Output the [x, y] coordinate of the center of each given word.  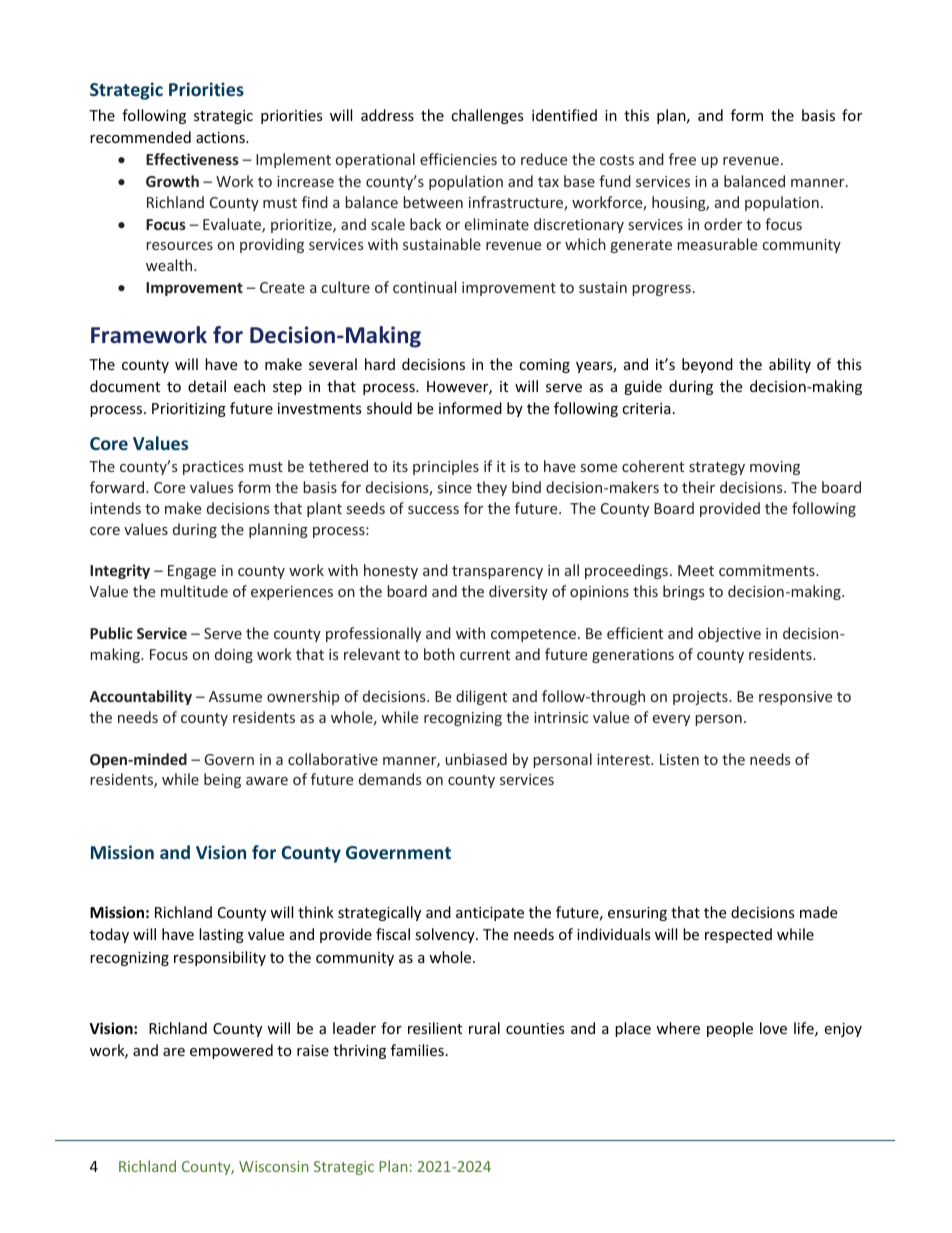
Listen [679, 759]
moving [775, 468]
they [491, 488]
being [222, 780]
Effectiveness [192, 159]
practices [213, 468]
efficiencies [458, 159]
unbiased [476, 759]
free [682, 159]
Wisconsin [273, 1166]
